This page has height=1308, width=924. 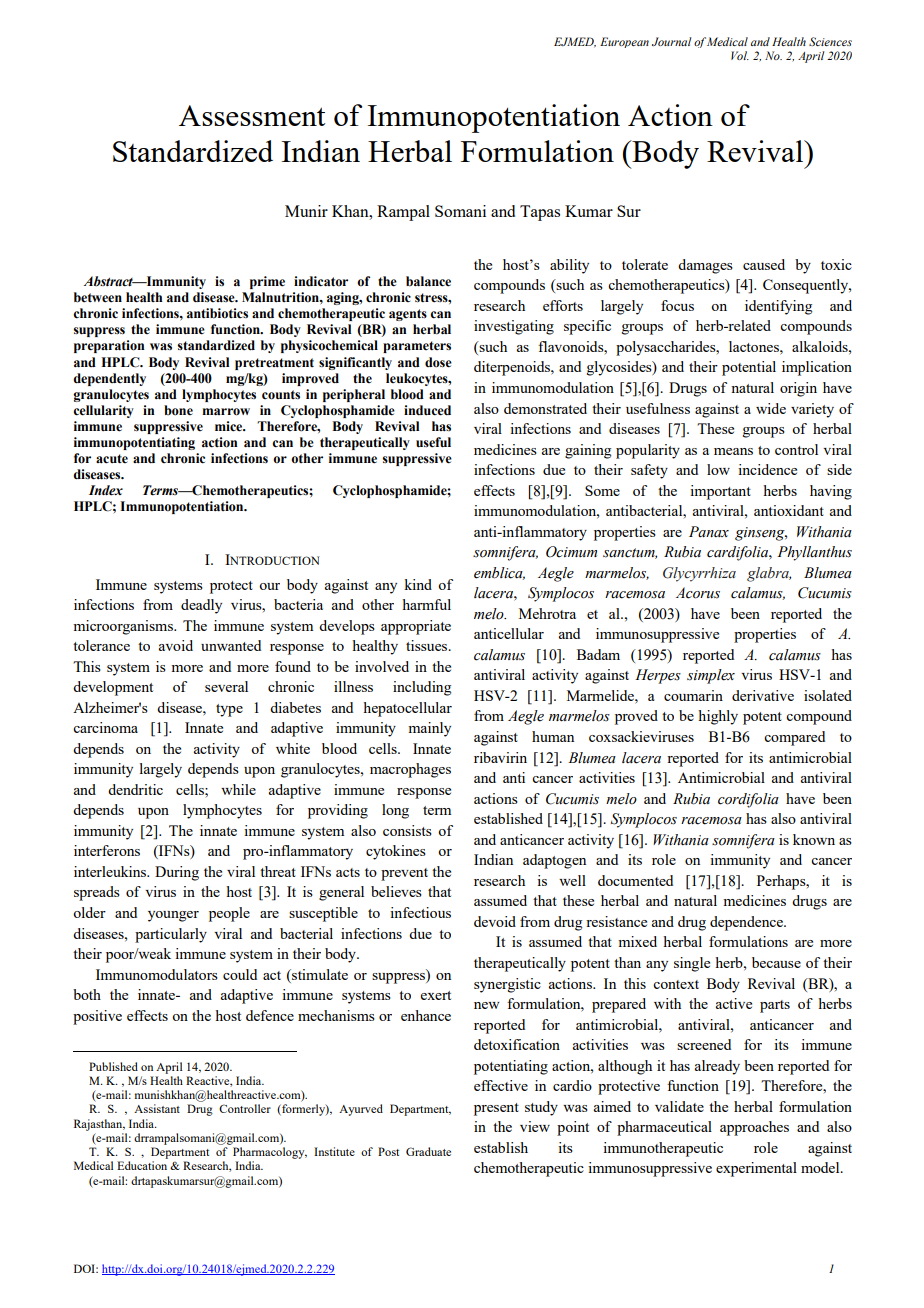 I want to click on preparation, so click(x=109, y=346).
